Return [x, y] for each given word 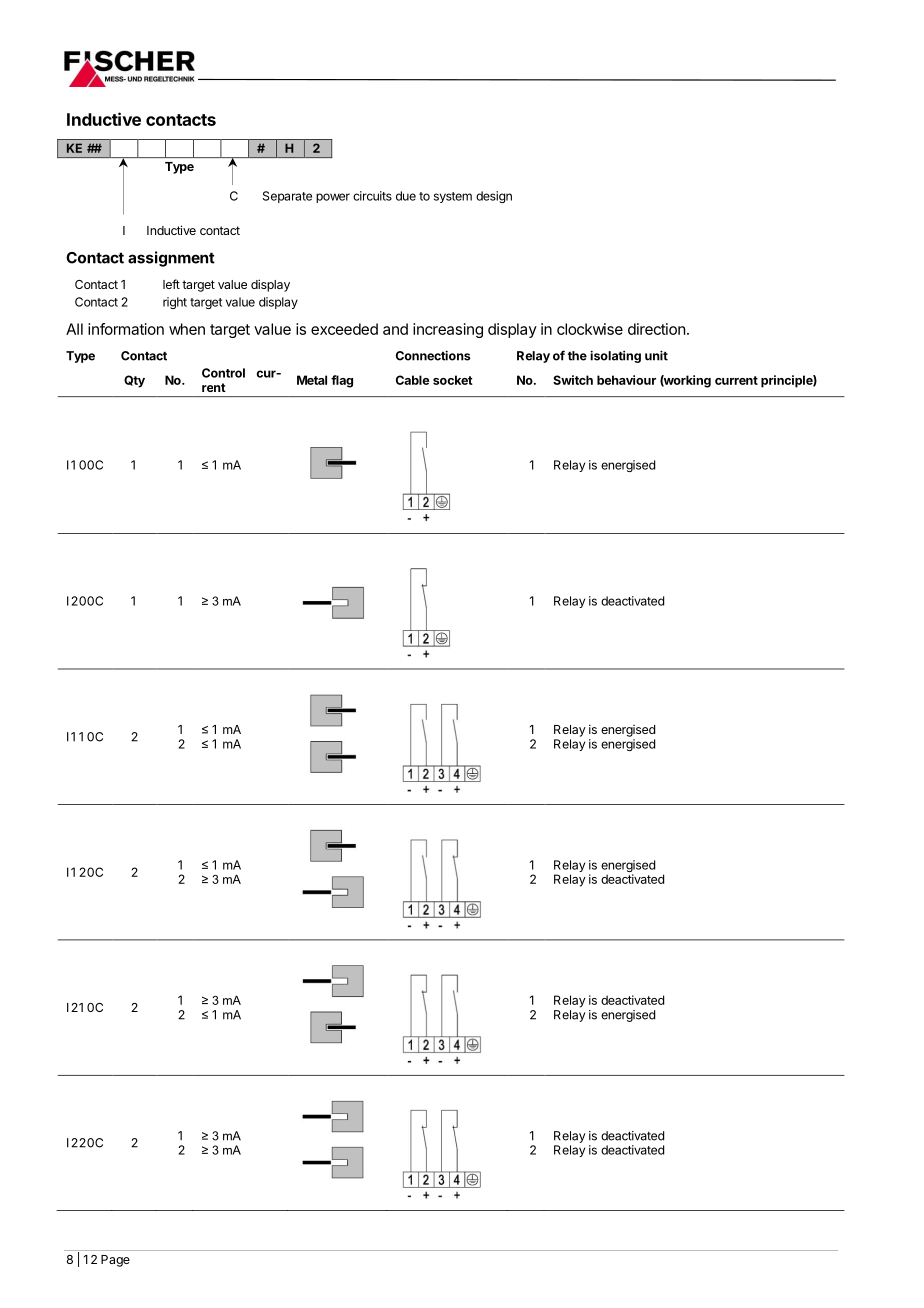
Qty [134, 381]
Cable [412, 380]
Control [223, 373]
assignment [171, 259]
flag [342, 381]
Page [115, 1261]
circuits [372, 196]
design [494, 197]
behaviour [626, 380]
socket [453, 380]
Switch [573, 380]
